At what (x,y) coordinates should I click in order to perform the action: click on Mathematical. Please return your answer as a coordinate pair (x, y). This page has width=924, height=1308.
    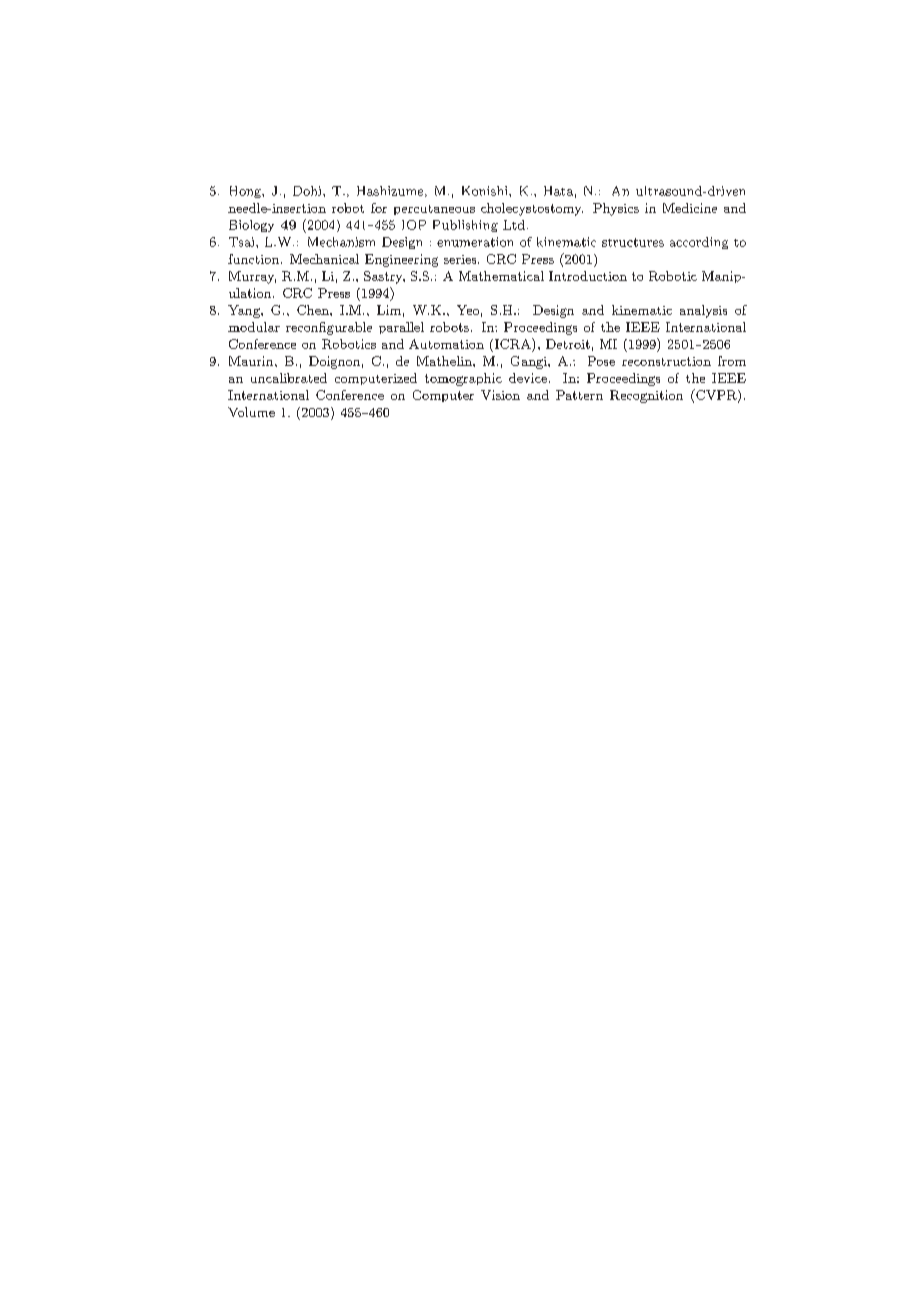
    Looking at the image, I should click on (501, 276).
